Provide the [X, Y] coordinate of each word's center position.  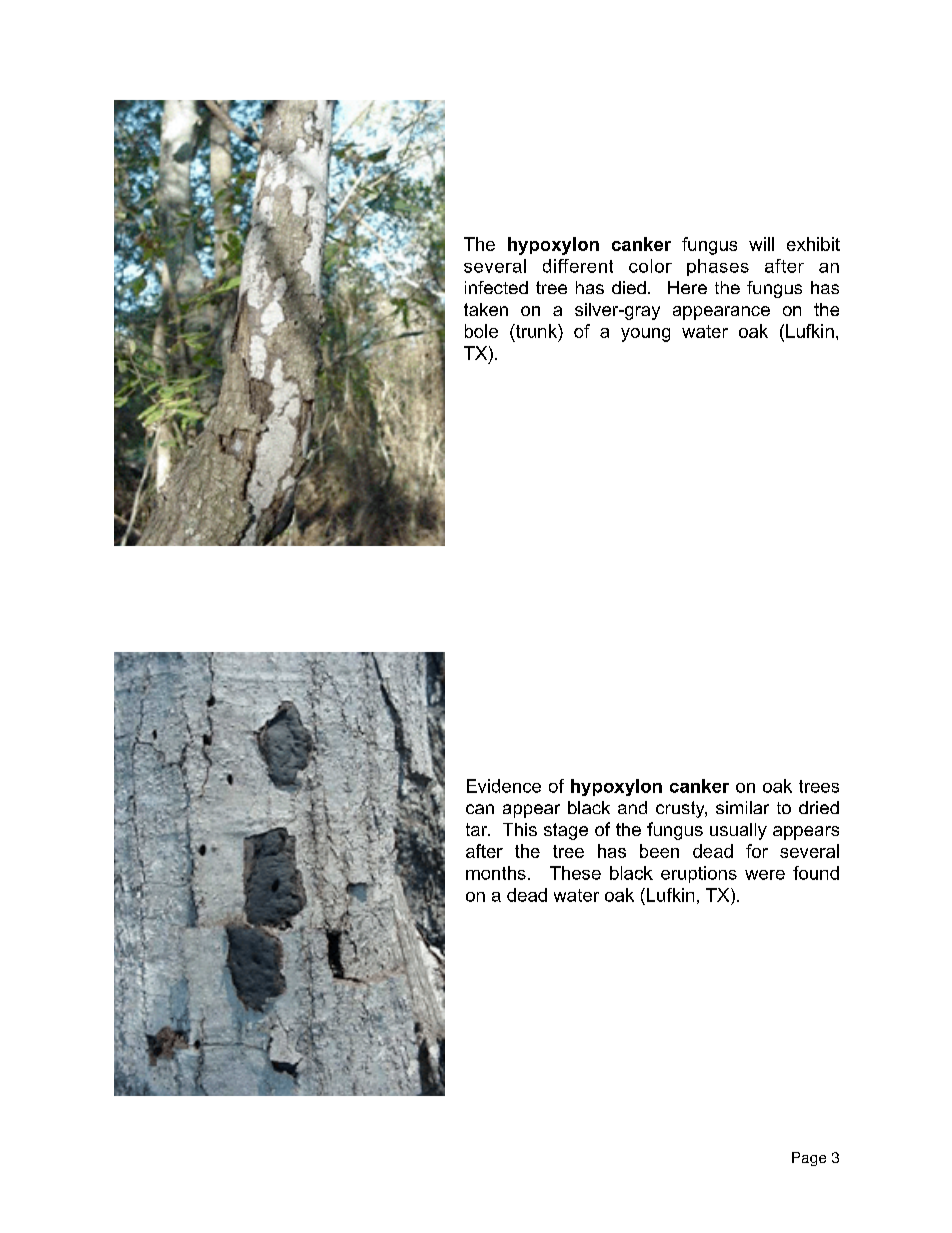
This [520, 829]
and [632, 807]
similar [742, 807]
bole [481, 331]
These [575, 873]
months [496, 873]
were [765, 875]
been [659, 851]
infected [496, 287]
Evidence [504, 786]
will [761, 244]
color [650, 266]
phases [718, 267]
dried [819, 807]
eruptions [699, 874]
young [645, 335]
